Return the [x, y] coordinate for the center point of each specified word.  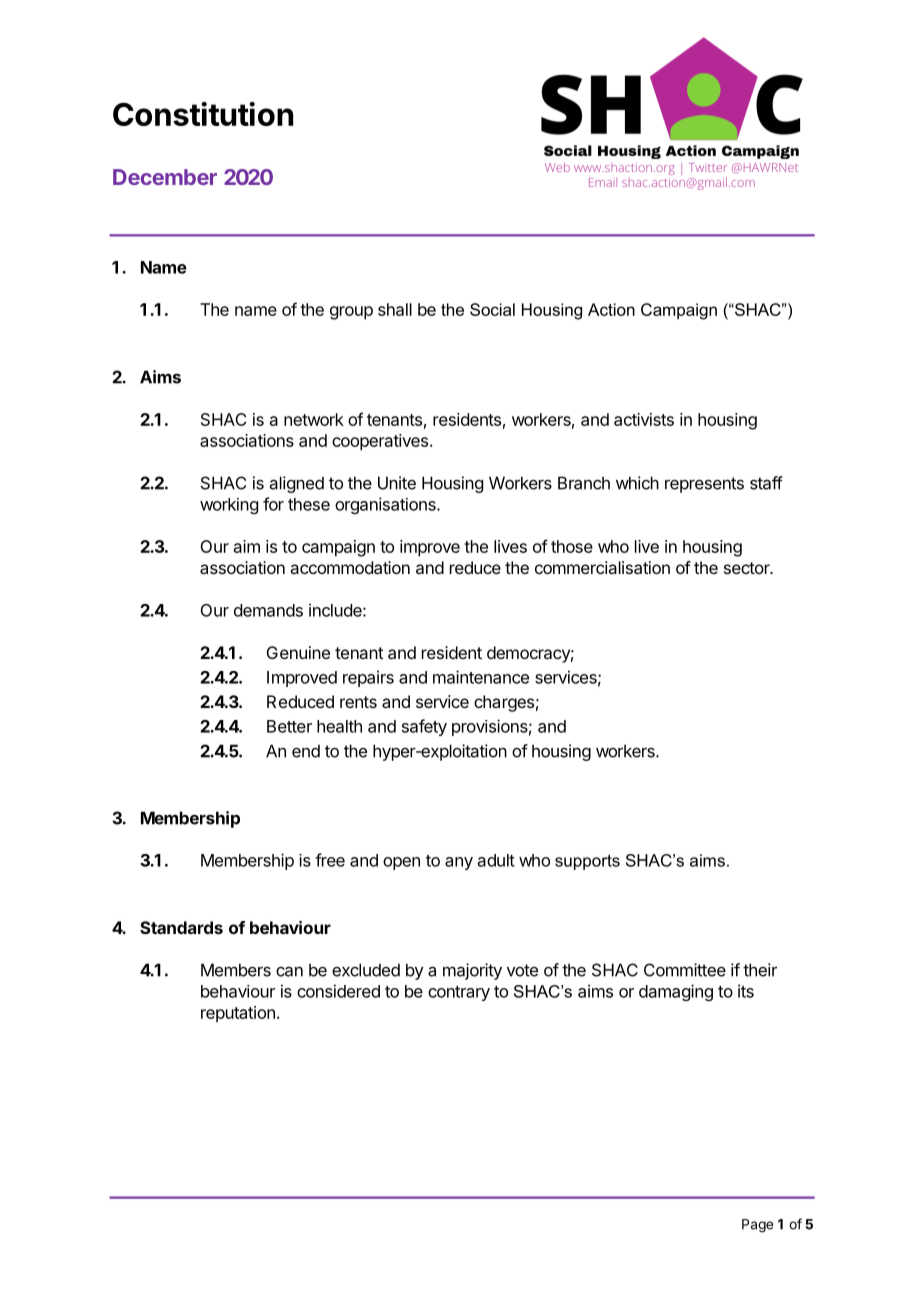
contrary [459, 993]
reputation [238, 1014]
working [229, 506]
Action [611, 309]
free [330, 860]
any [459, 863]
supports [587, 862]
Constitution [203, 114]
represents [704, 485]
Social [492, 309]
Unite [397, 483]
